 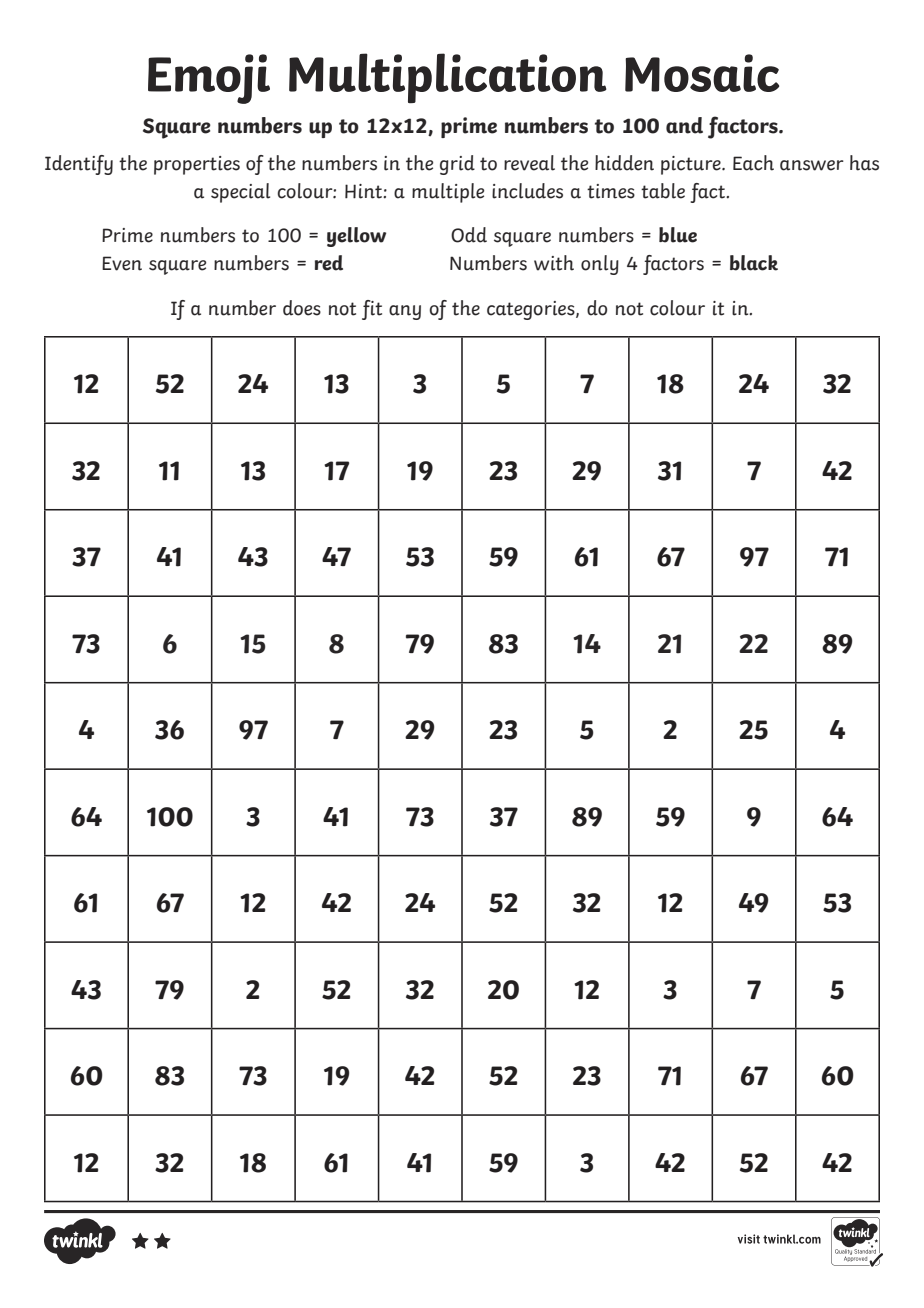 What do you see at coordinates (754, 263) in the screenshot?
I see `black` at bounding box center [754, 263].
